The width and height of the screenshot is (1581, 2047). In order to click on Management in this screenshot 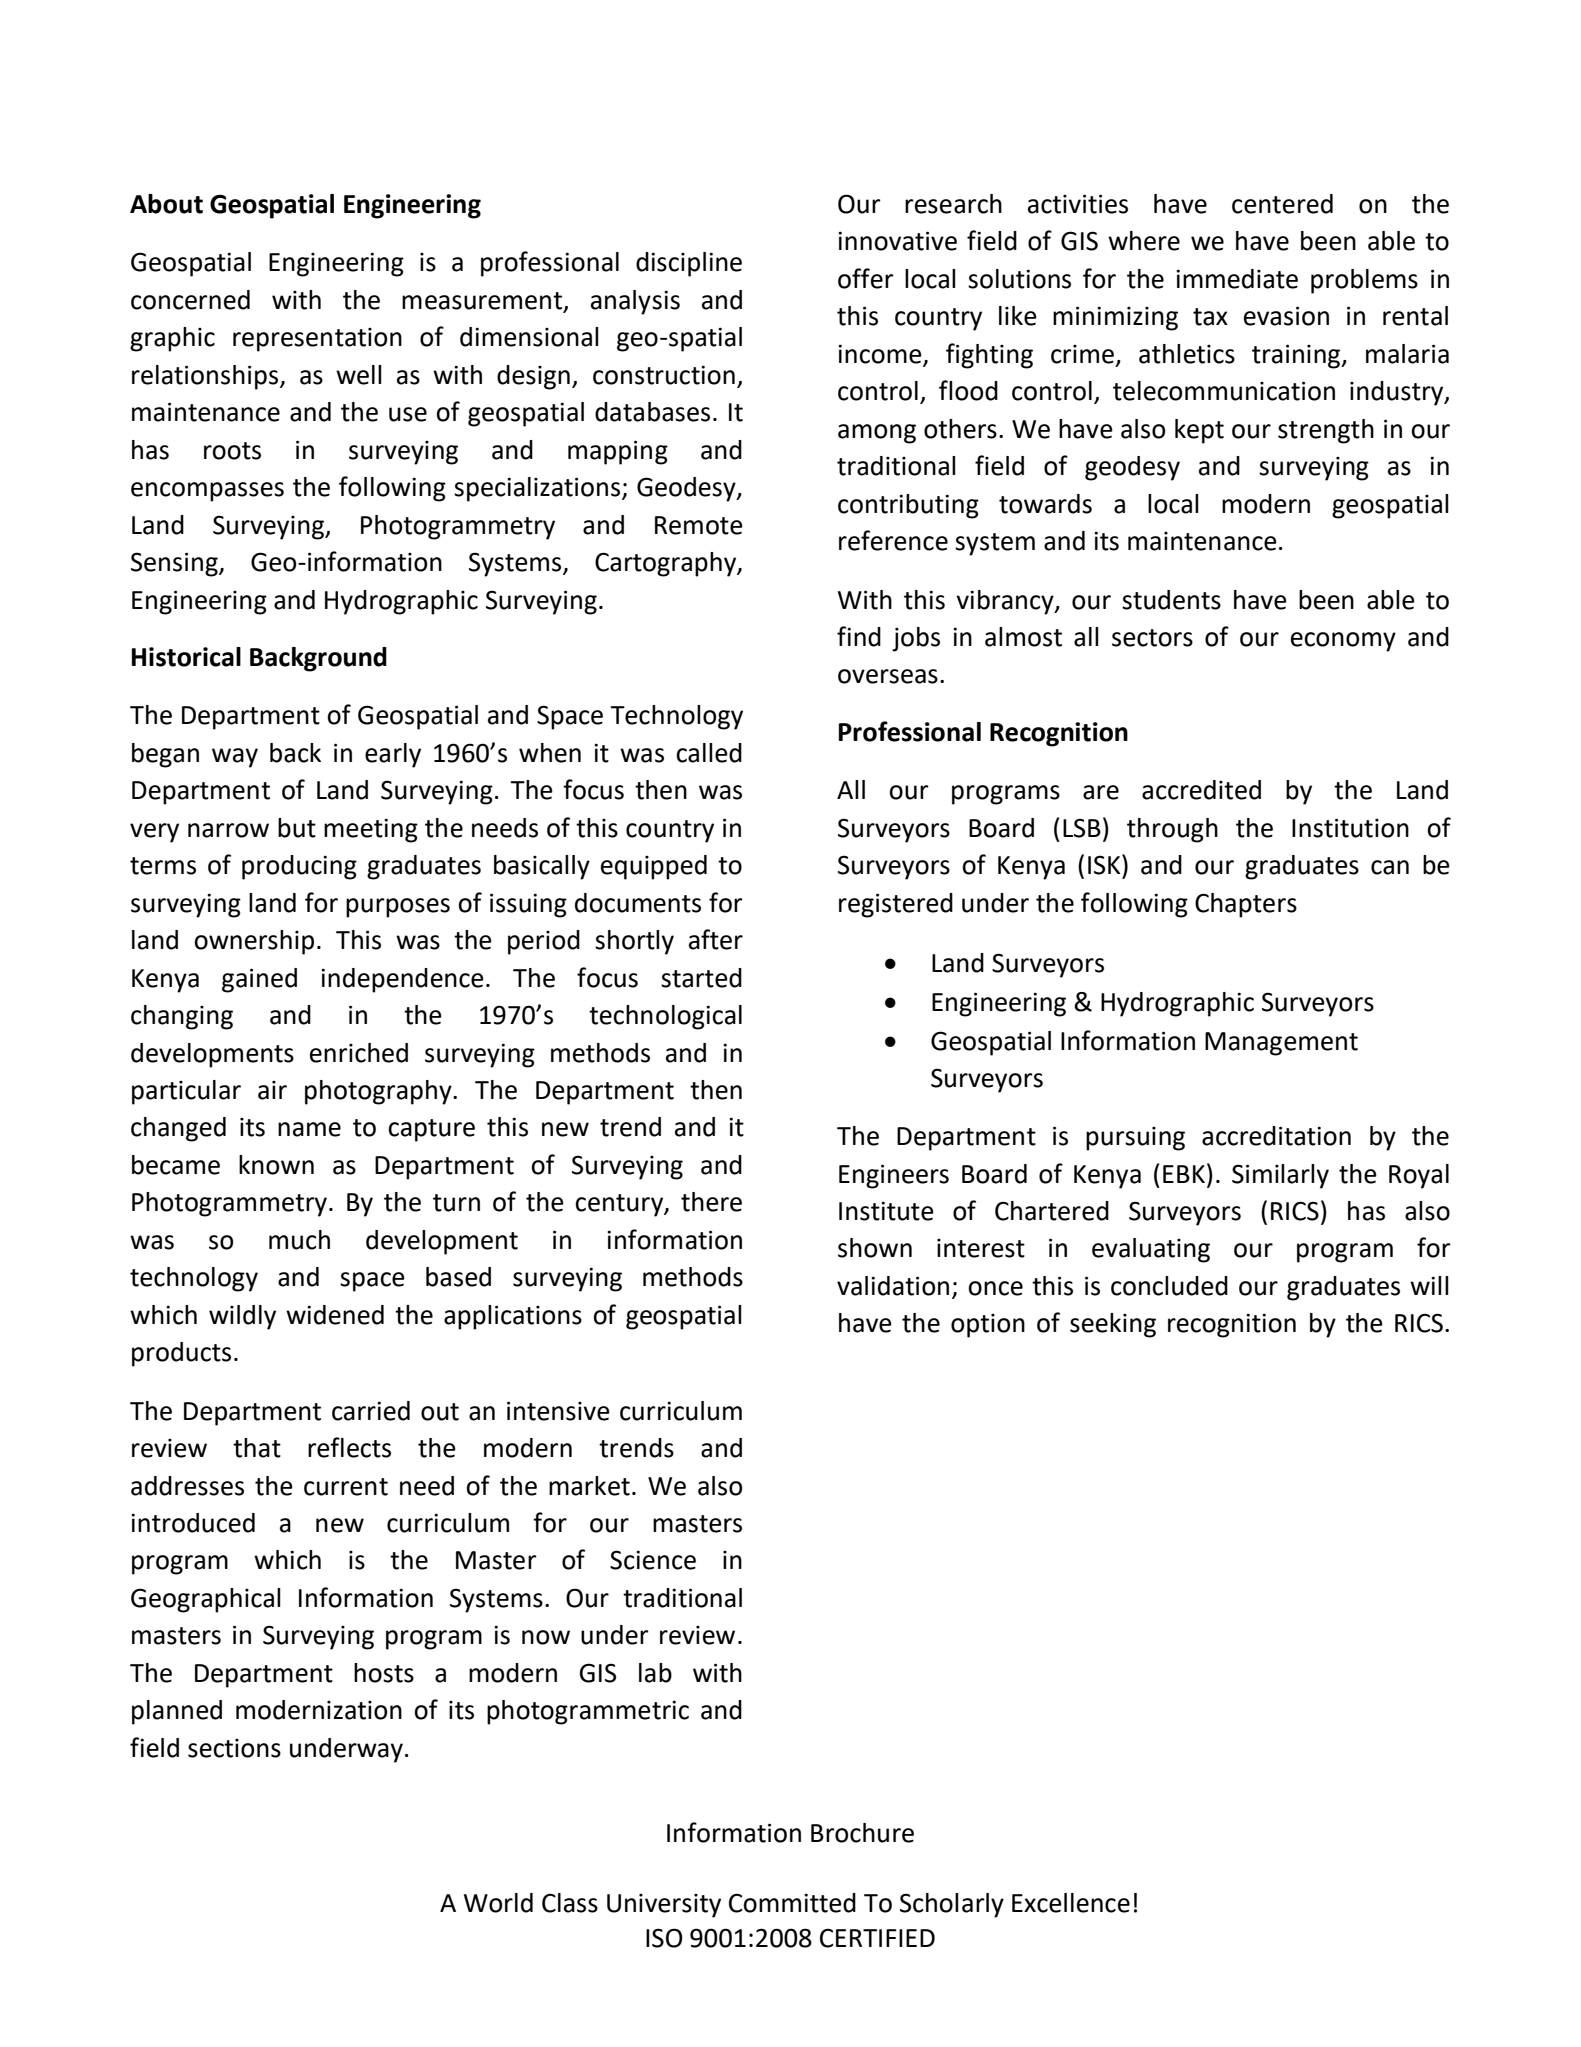, I will do `click(1281, 1044)`.
